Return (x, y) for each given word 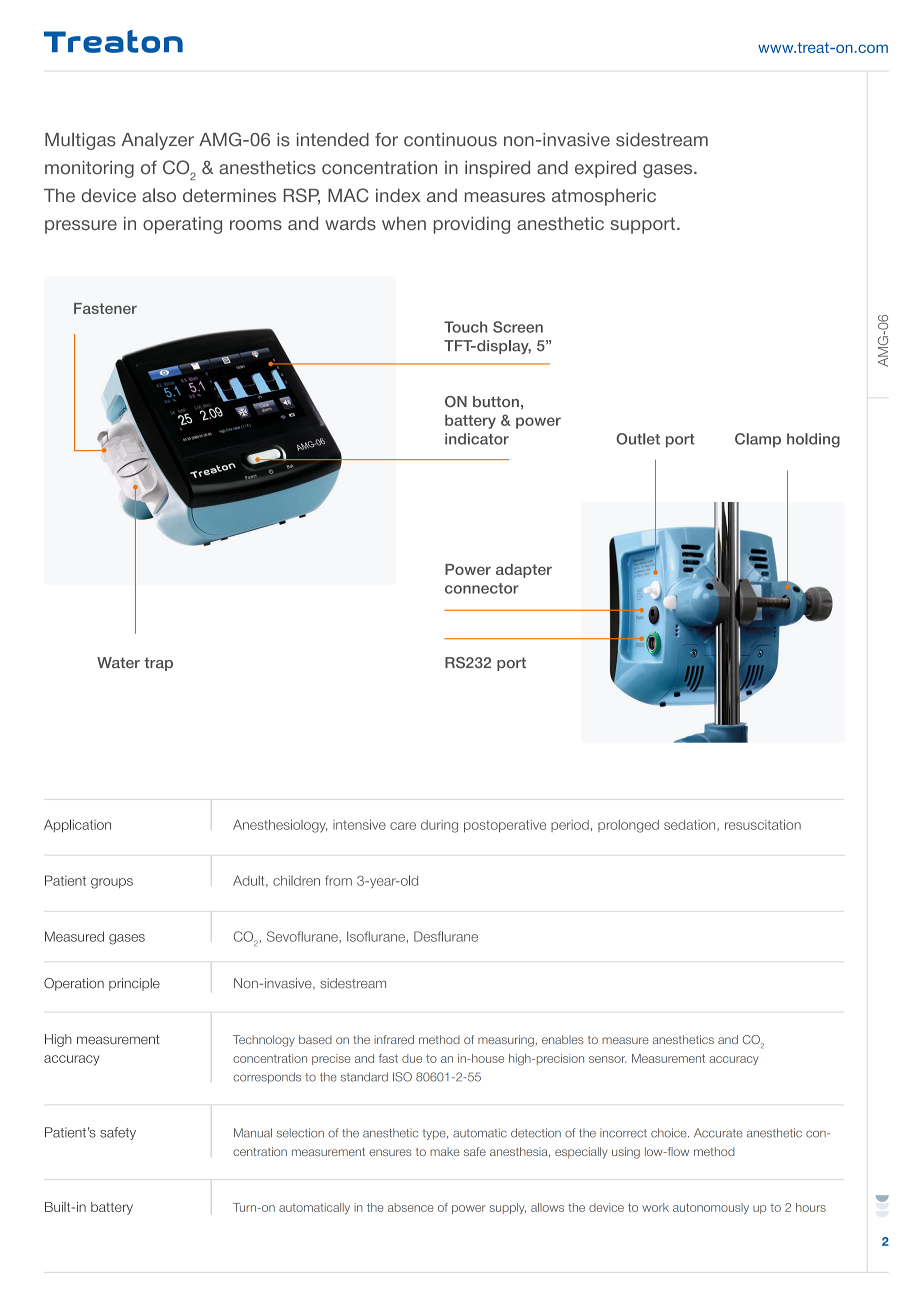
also (159, 195)
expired (605, 169)
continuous (450, 140)
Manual (253, 1133)
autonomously (711, 1208)
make (445, 1151)
